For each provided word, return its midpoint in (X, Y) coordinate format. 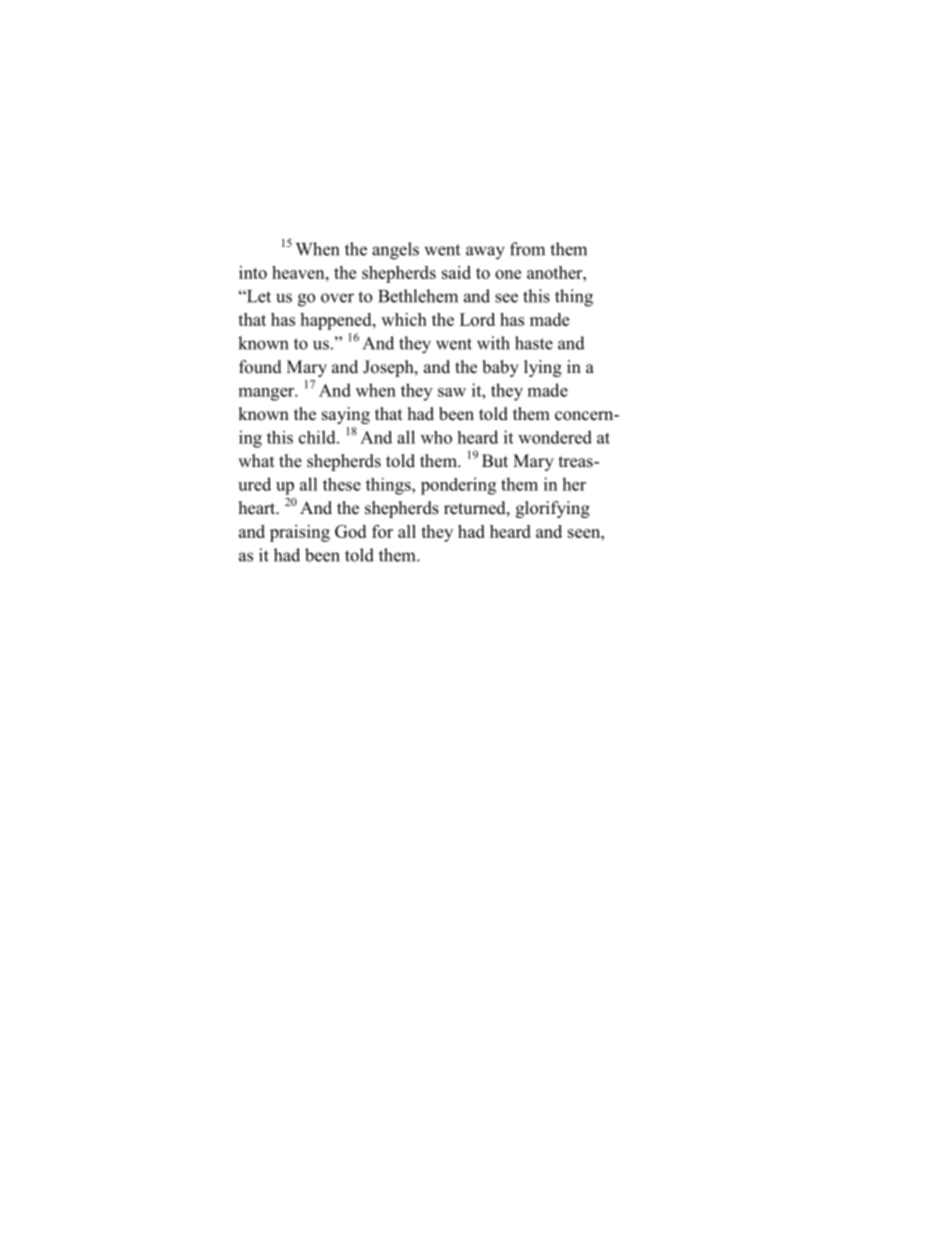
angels (395, 251)
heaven (299, 272)
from (527, 249)
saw (452, 392)
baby (500, 368)
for (382, 531)
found (260, 367)
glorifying (553, 509)
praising (300, 533)
